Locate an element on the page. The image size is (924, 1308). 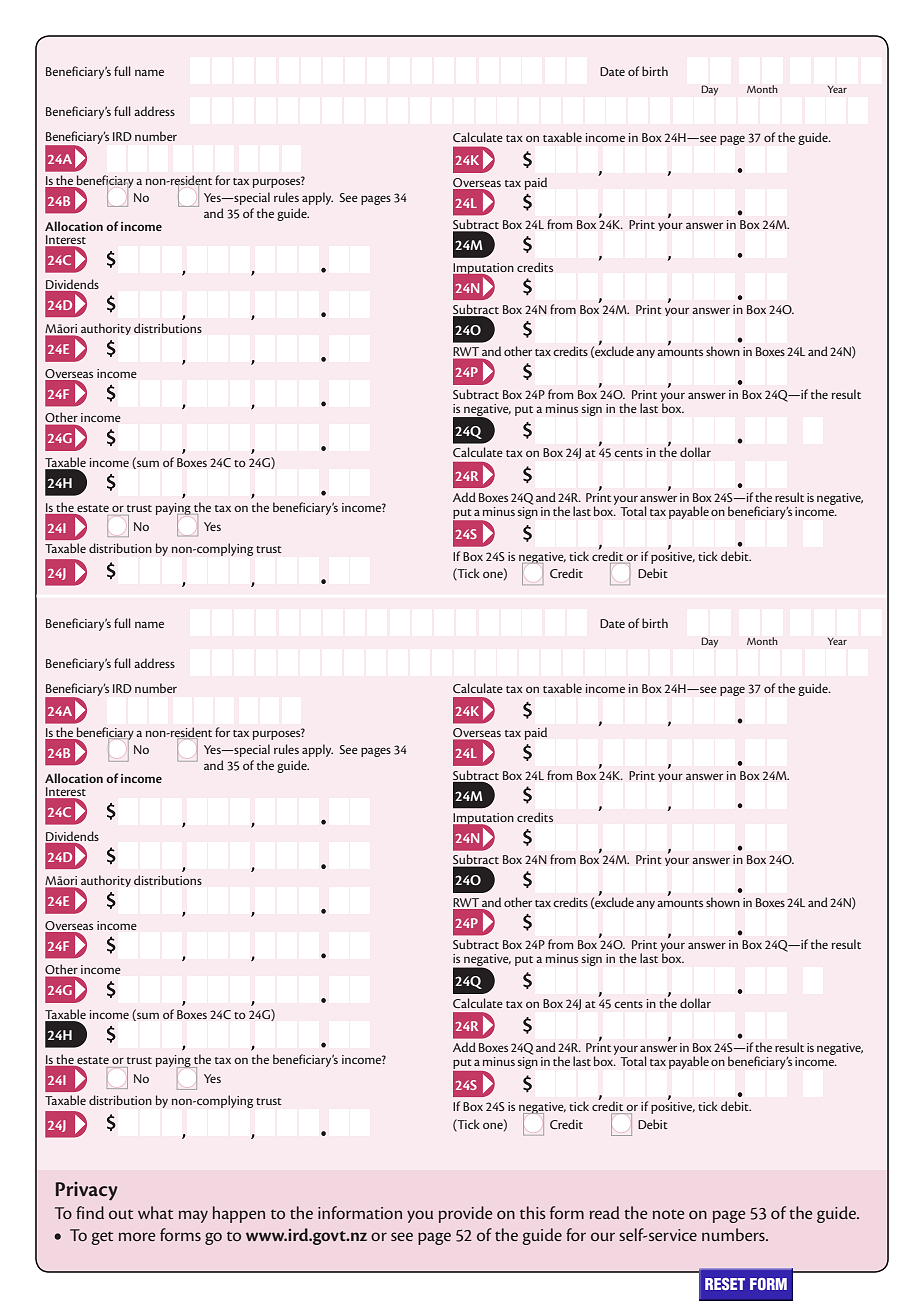
read is located at coordinates (604, 1212).
